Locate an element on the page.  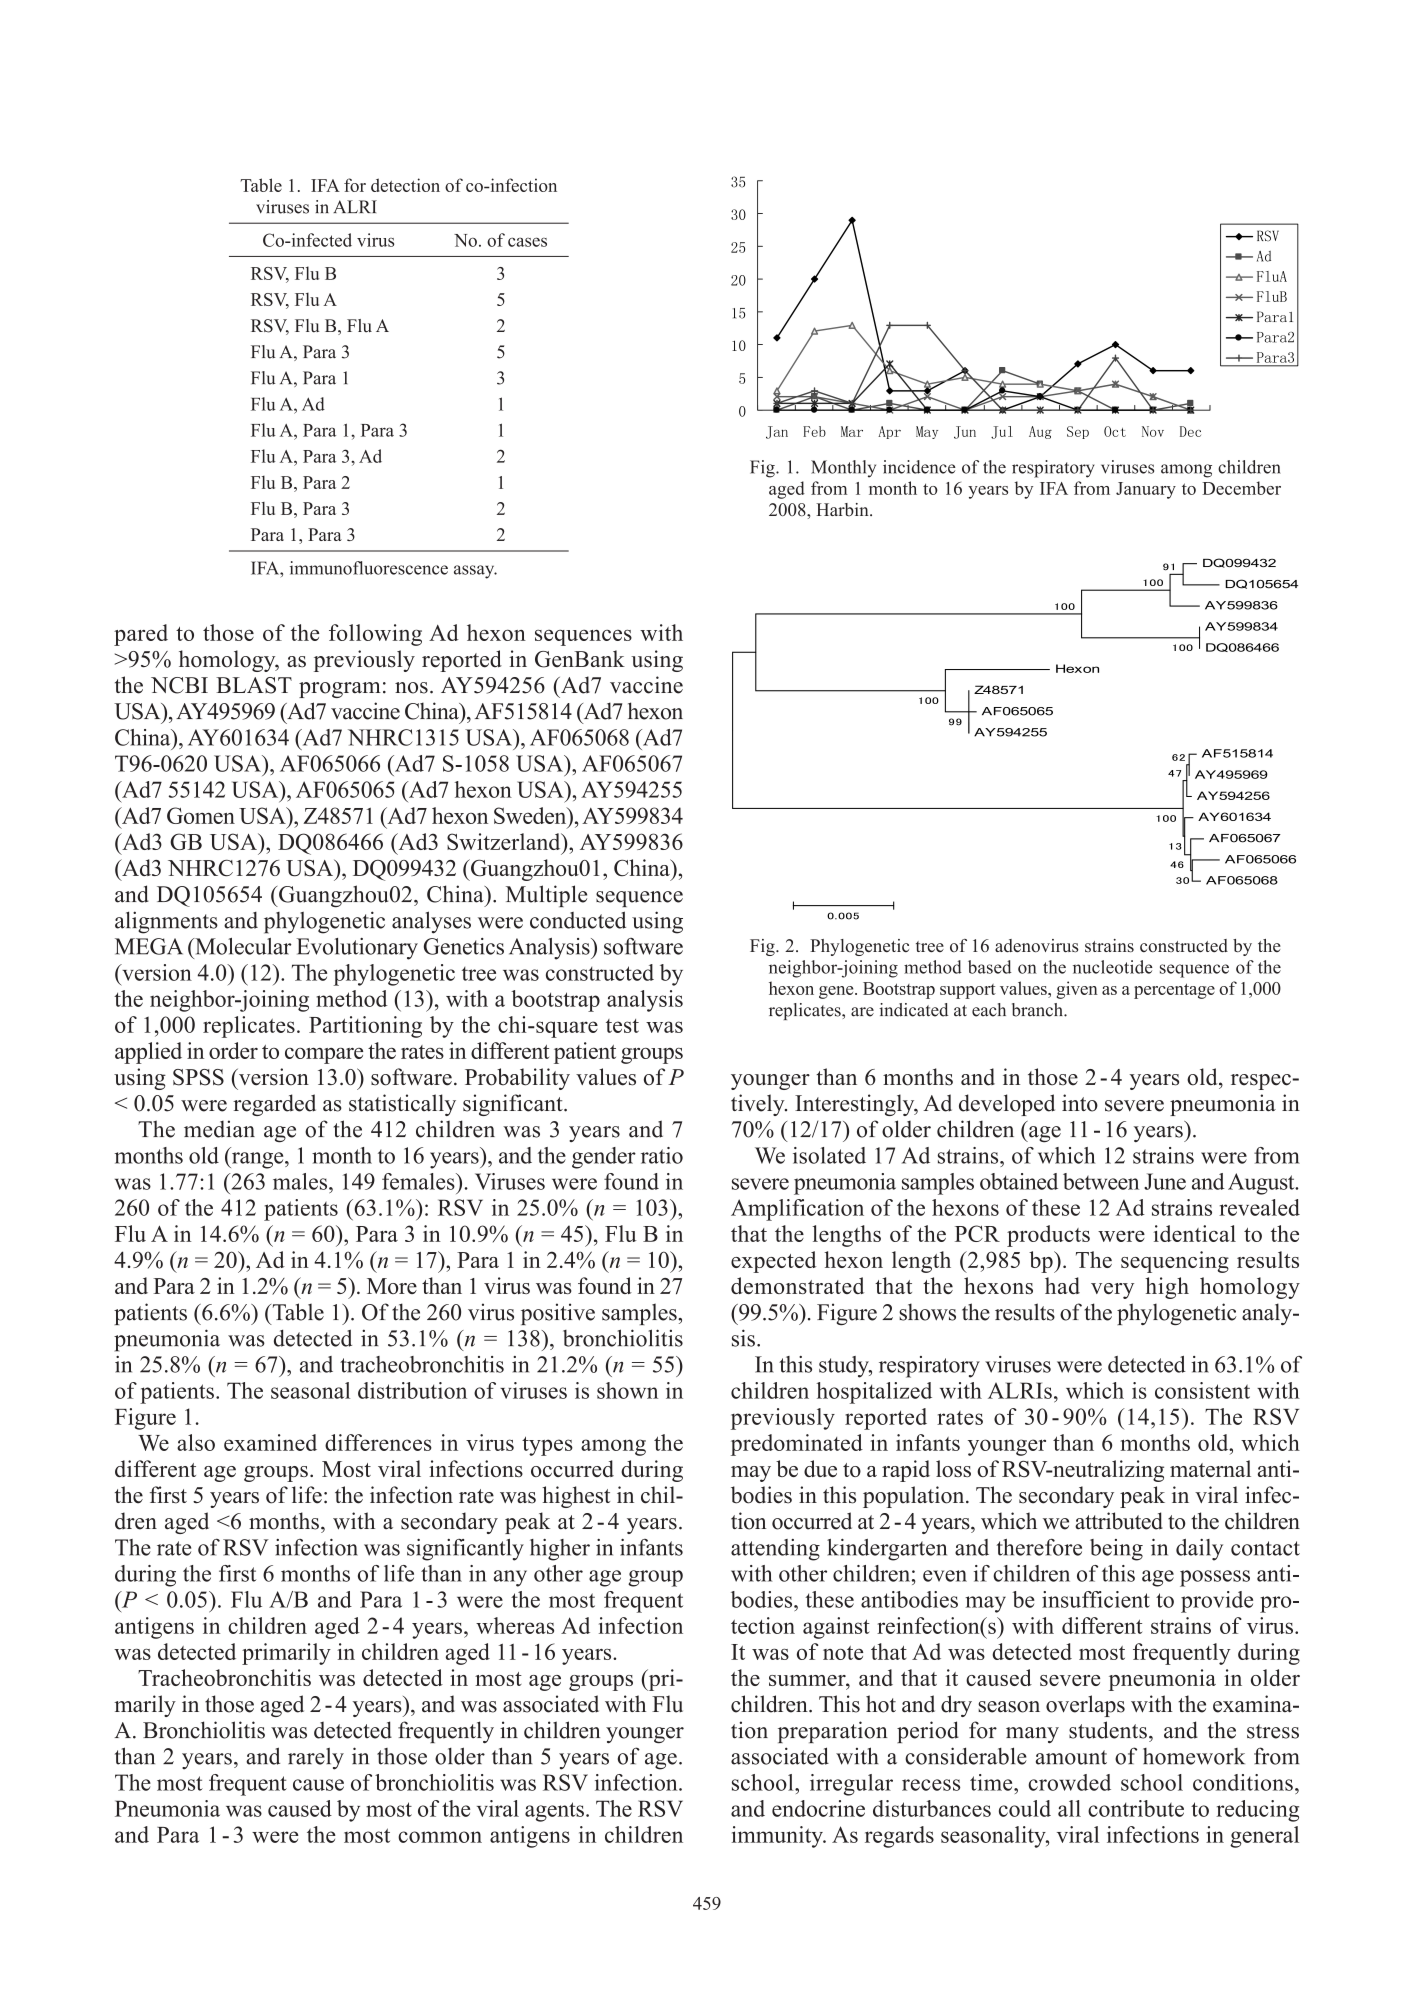
immunity is located at coordinates (778, 1837).
